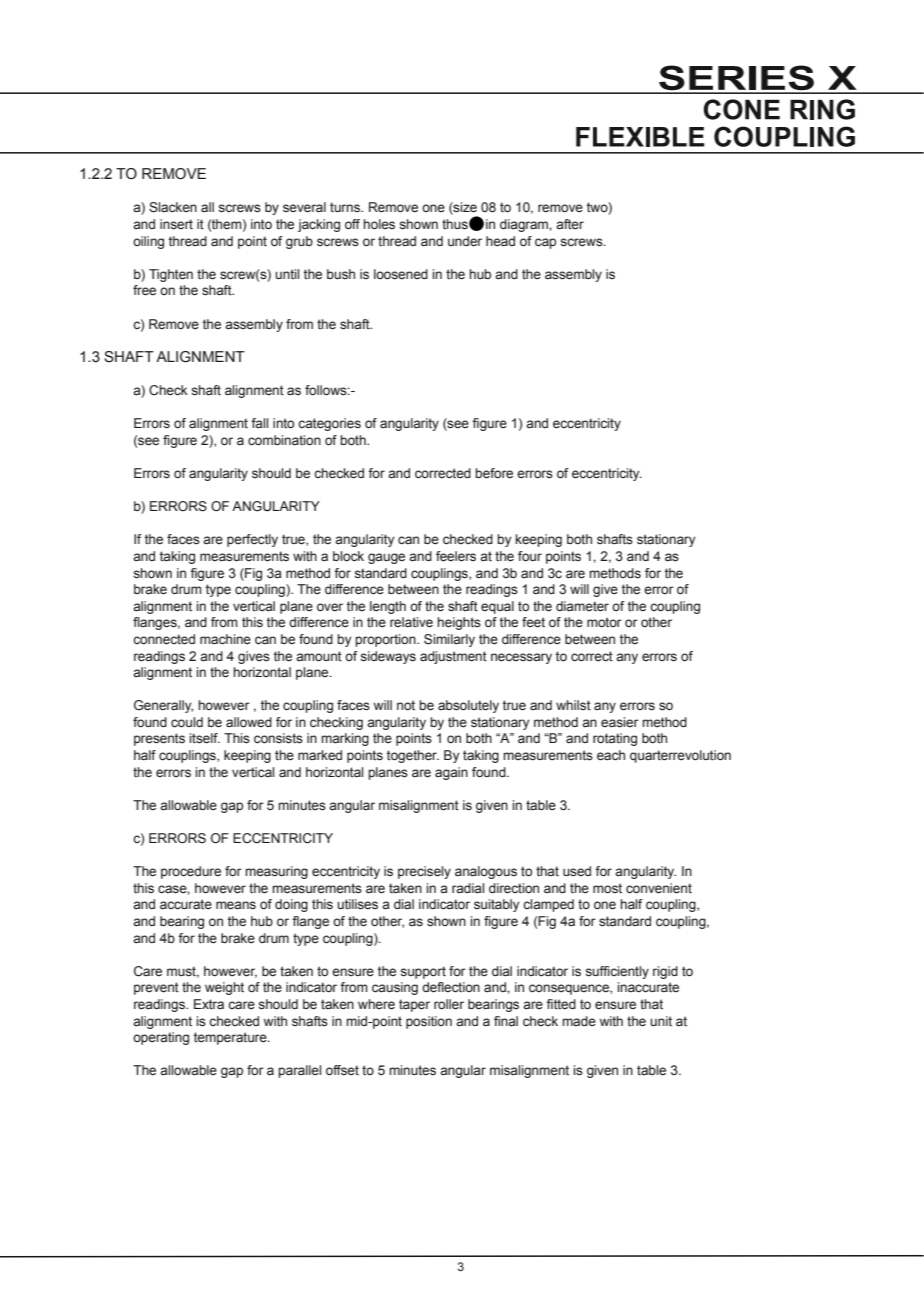 The width and height of the screenshot is (924, 1308). Describe the element at coordinates (386, 558) in the screenshot. I see `gauge` at that location.
